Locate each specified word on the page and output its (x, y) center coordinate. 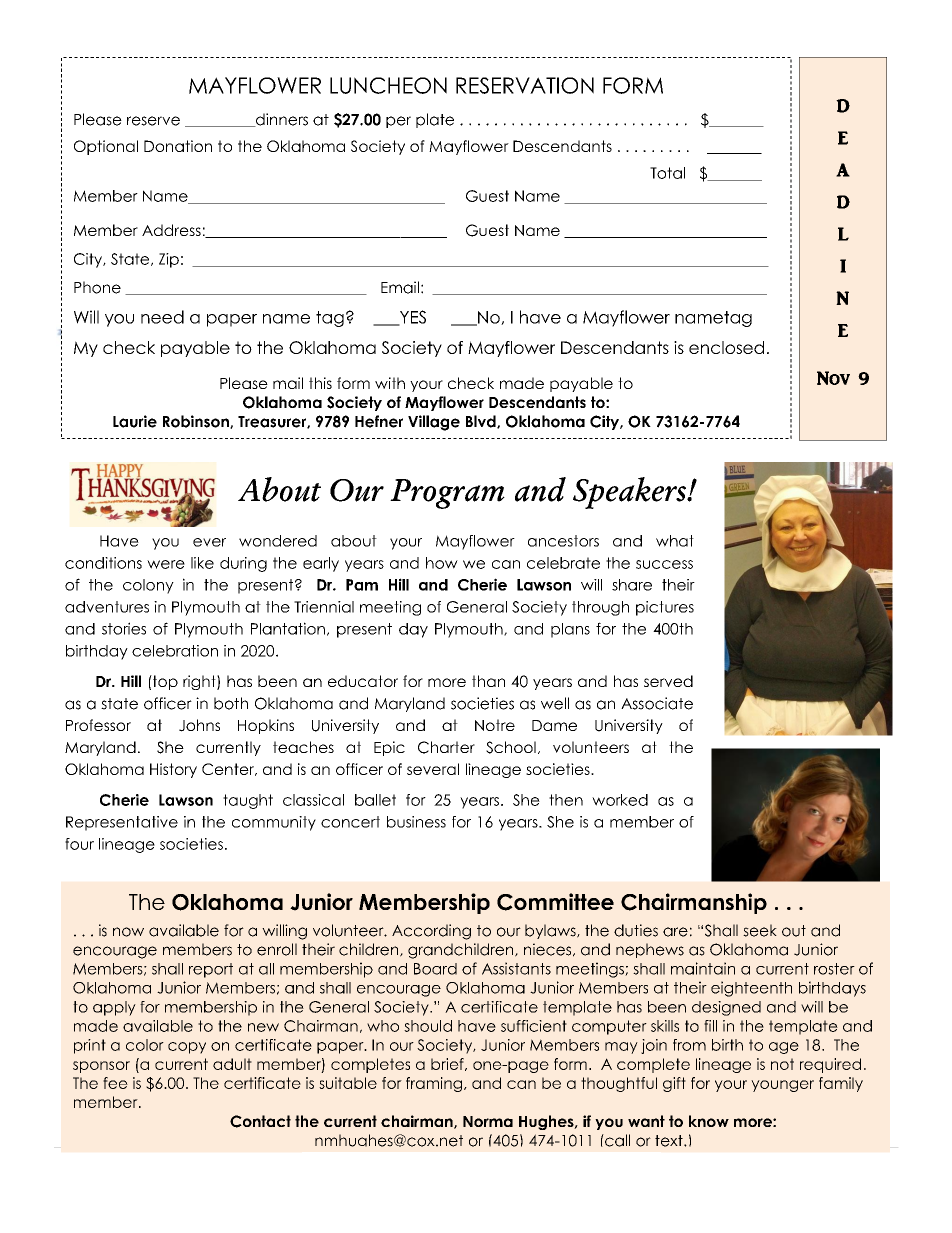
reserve (153, 121)
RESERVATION (525, 85)
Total (667, 173)
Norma (488, 1121)
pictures (665, 608)
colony (148, 586)
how (442, 563)
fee (115, 1083)
